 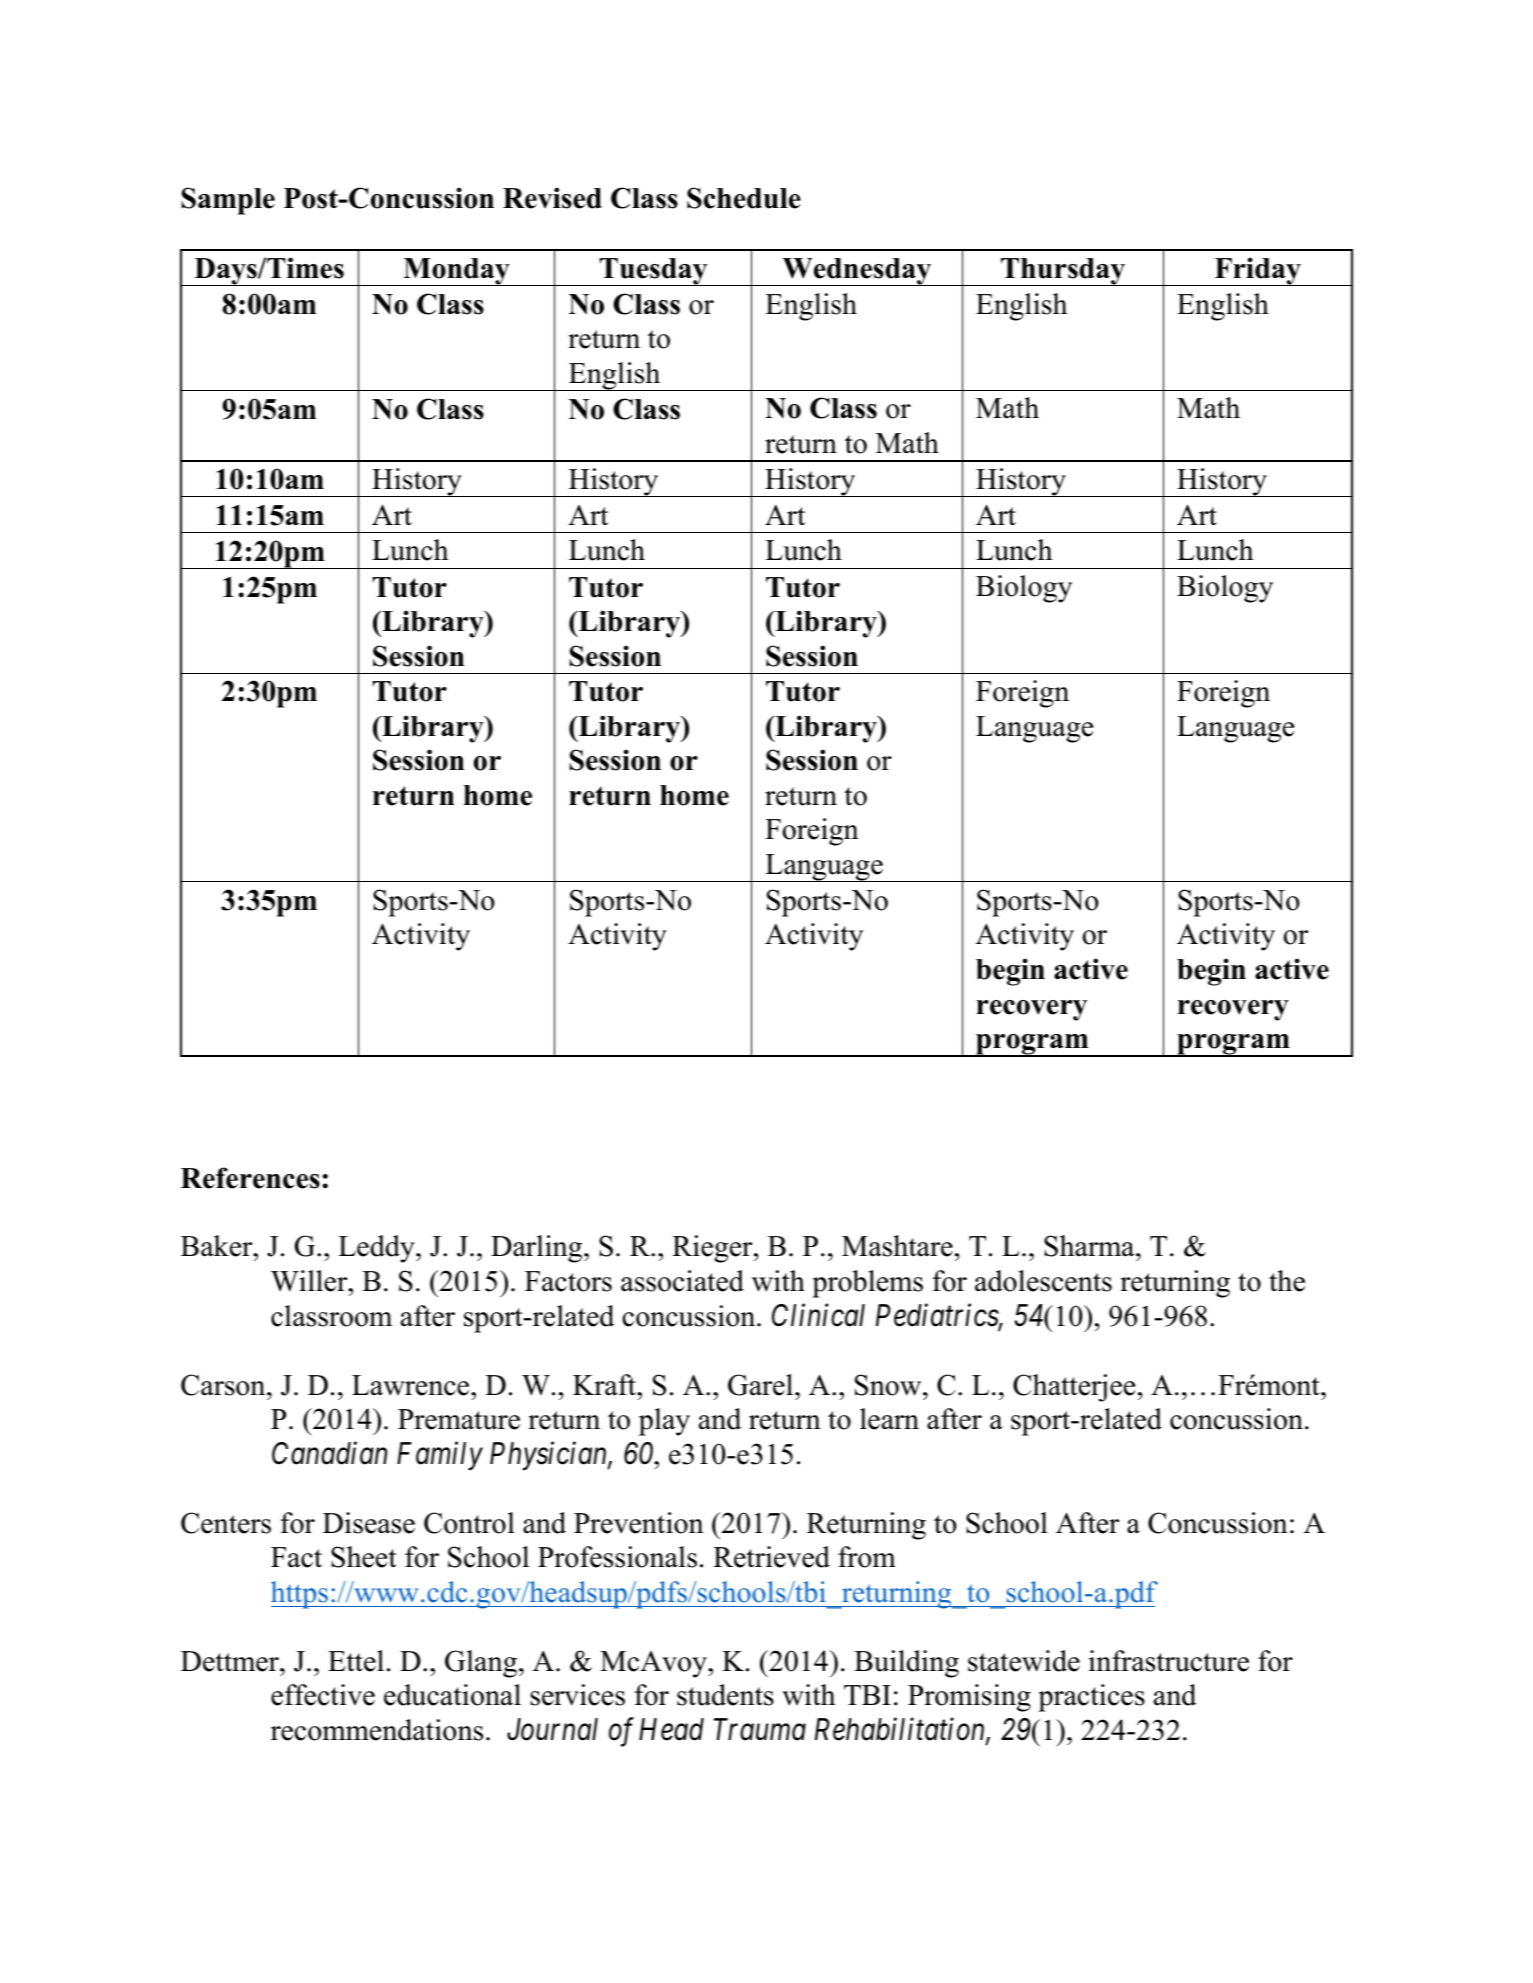 What do you see at coordinates (412, 1385) in the screenshot?
I see `Lawrence` at bounding box center [412, 1385].
